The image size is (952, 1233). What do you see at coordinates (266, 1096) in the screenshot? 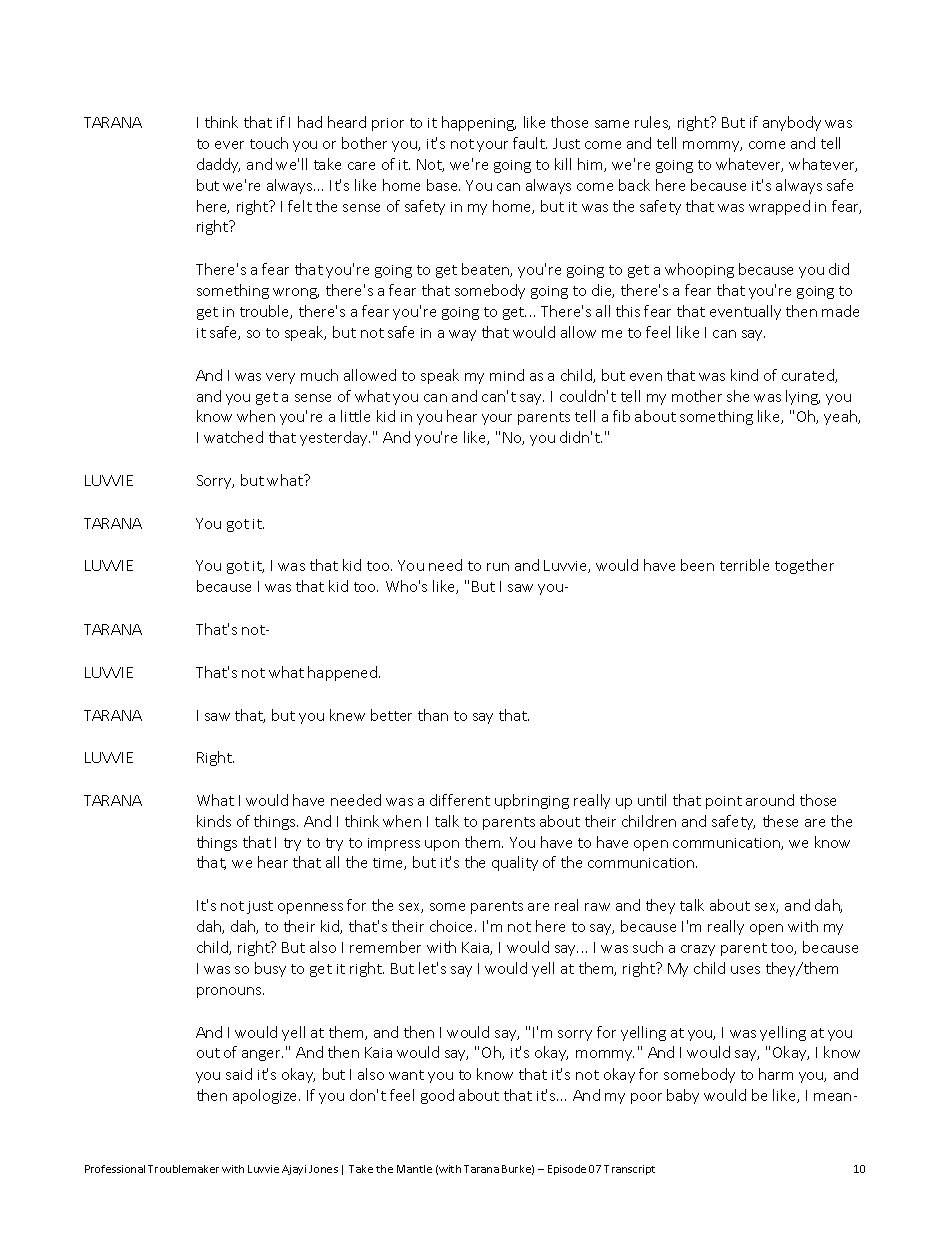
I see `apologize` at bounding box center [266, 1096].
